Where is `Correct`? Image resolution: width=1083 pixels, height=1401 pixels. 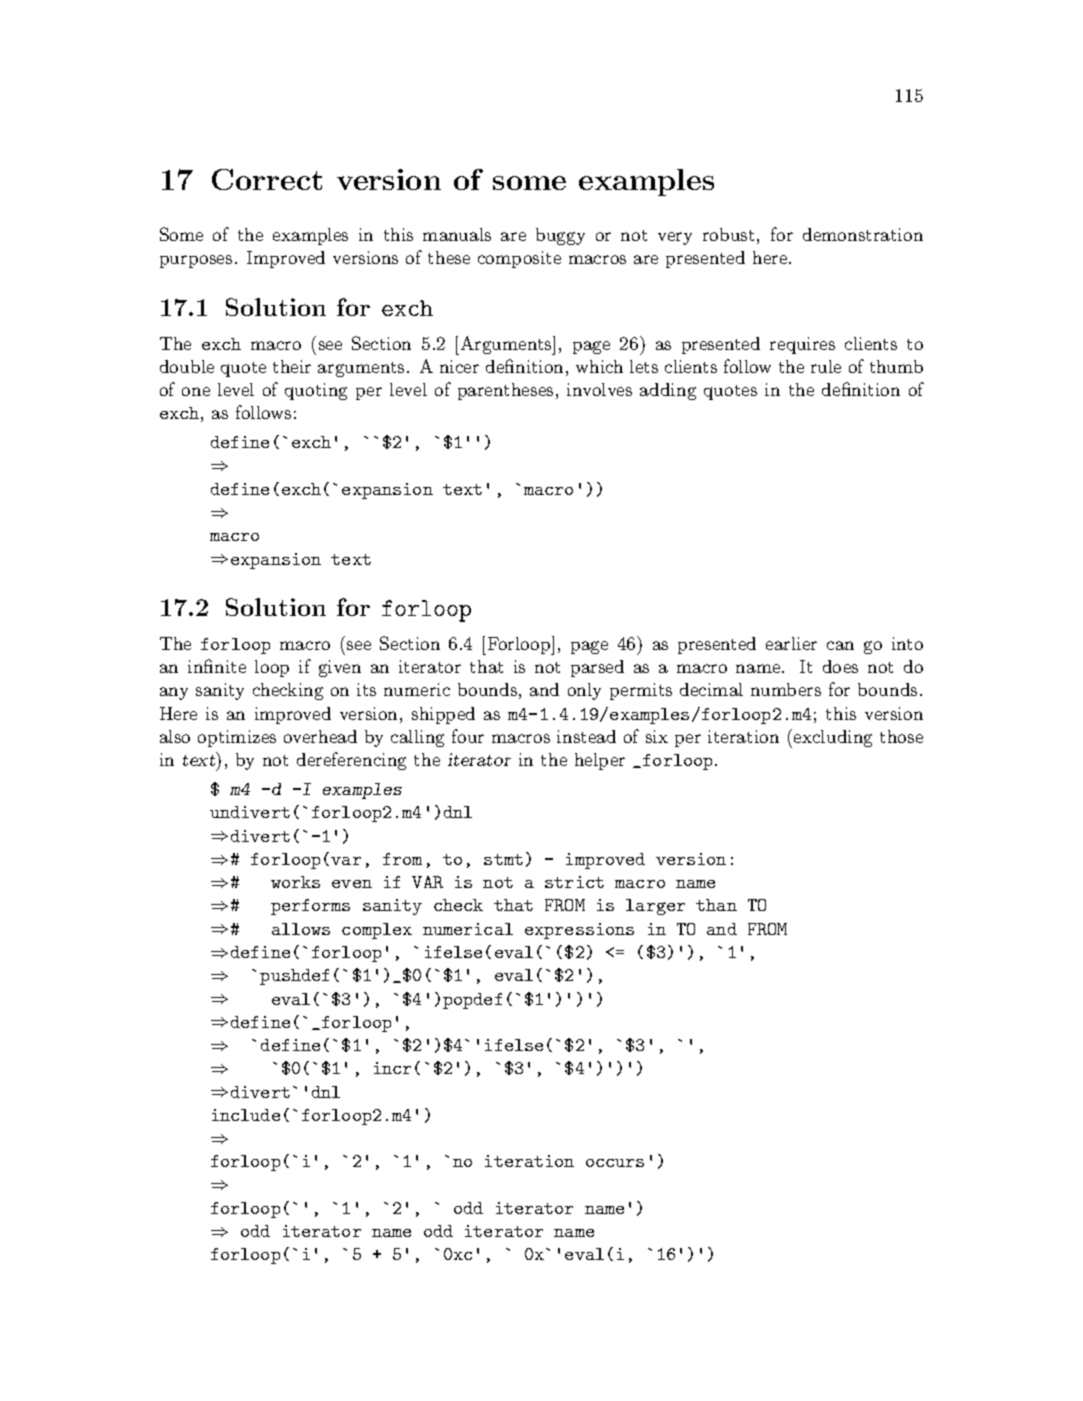 Correct is located at coordinates (267, 179).
